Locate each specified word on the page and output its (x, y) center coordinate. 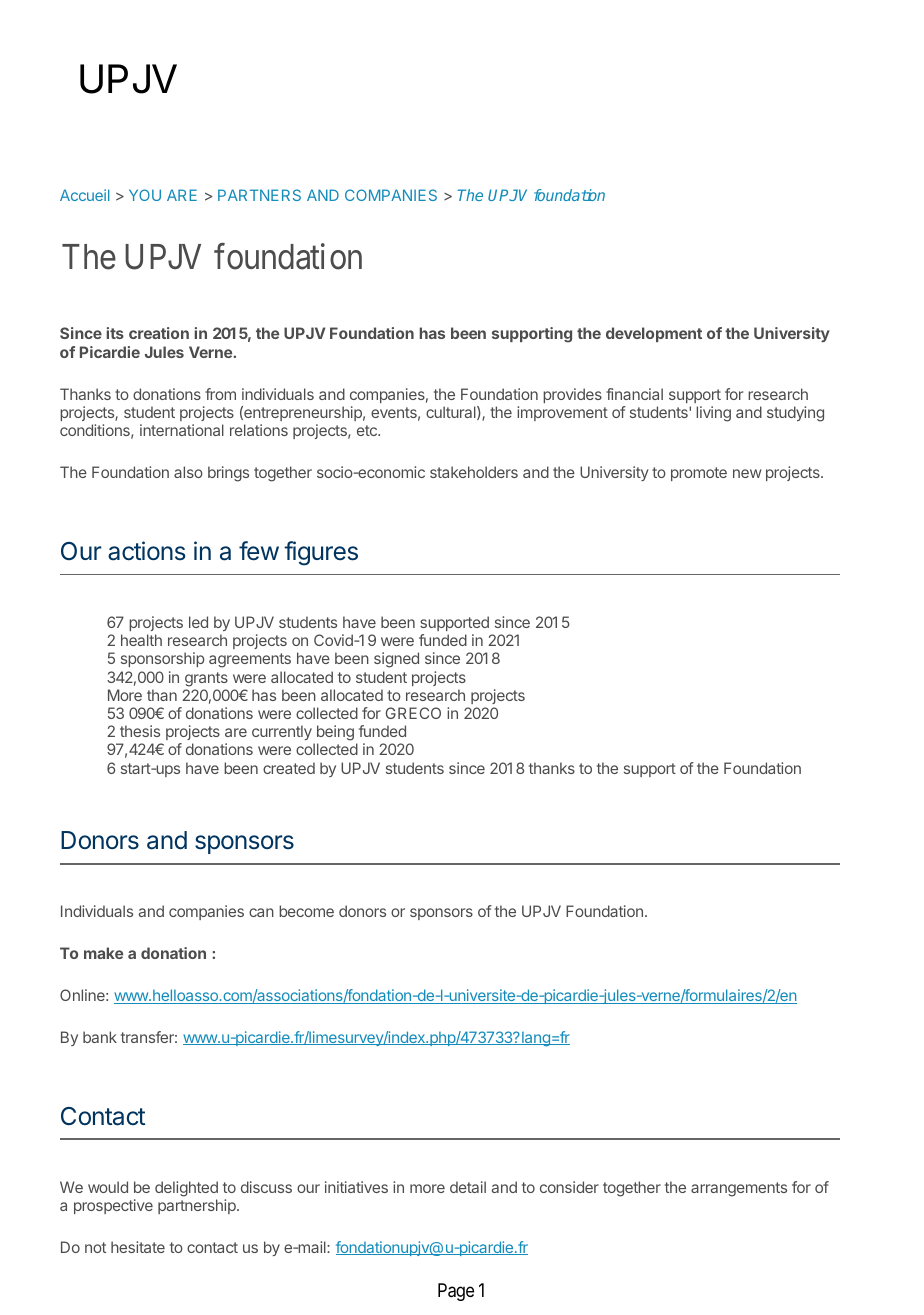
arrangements (739, 1189)
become (306, 911)
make (103, 953)
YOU (145, 195)
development (654, 334)
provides (572, 395)
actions (146, 551)
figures (321, 553)
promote (699, 474)
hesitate (138, 1247)
